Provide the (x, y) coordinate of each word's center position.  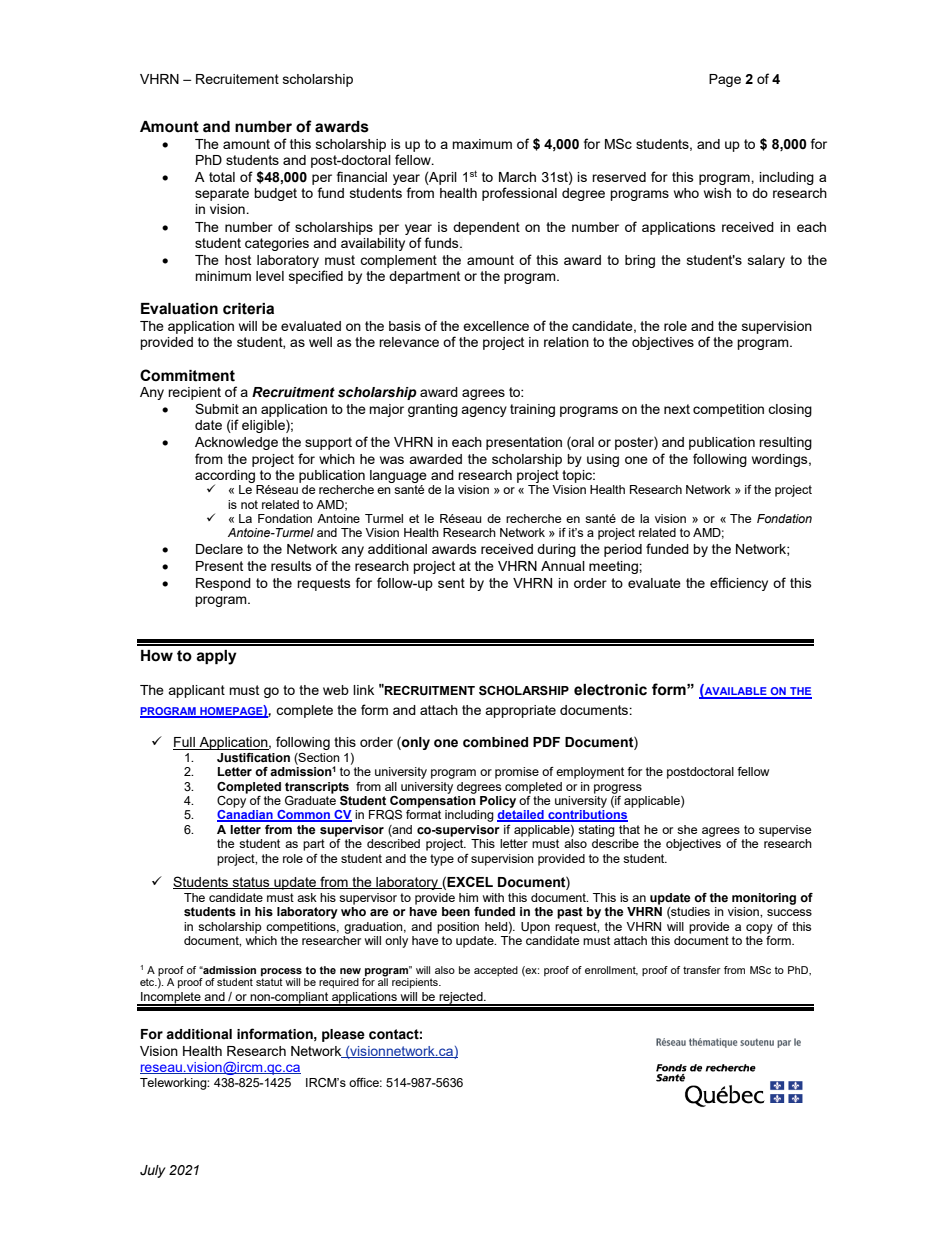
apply (216, 657)
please (343, 1035)
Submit (217, 408)
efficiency (739, 584)
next (677, 409)
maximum (482, 144)
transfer (702, 970)
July (153, 1171)
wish (717, 193)
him (468, 897)
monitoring (764, 899)
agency (484, 411)
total (222, 177)
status (251, 883)
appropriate (520, 711)
